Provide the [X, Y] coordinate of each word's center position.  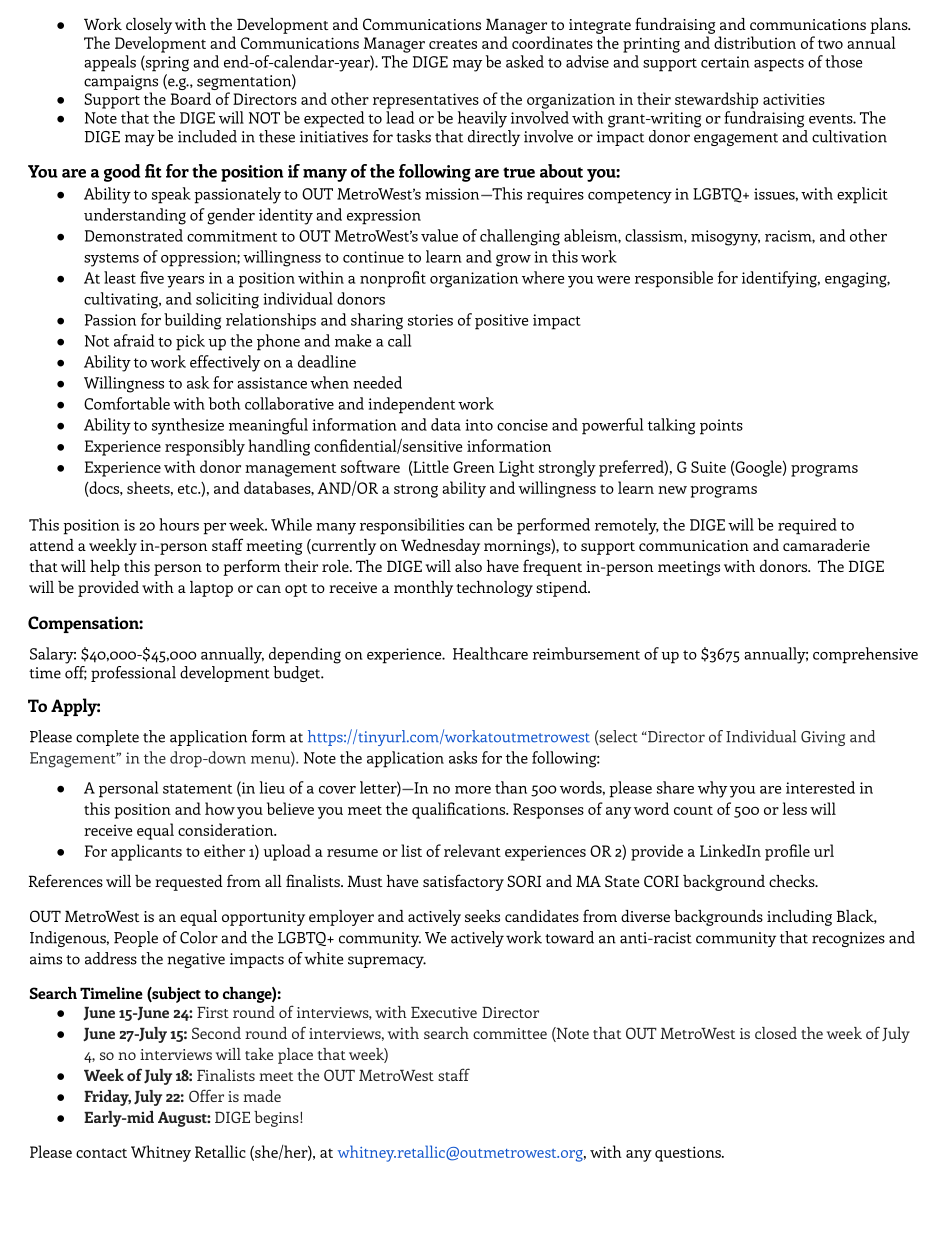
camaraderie [826, 545]
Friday [107, 1098]
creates [453, 44]
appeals [110, 63]
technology [495, 589]
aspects [779, 65]
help [105, 568]
